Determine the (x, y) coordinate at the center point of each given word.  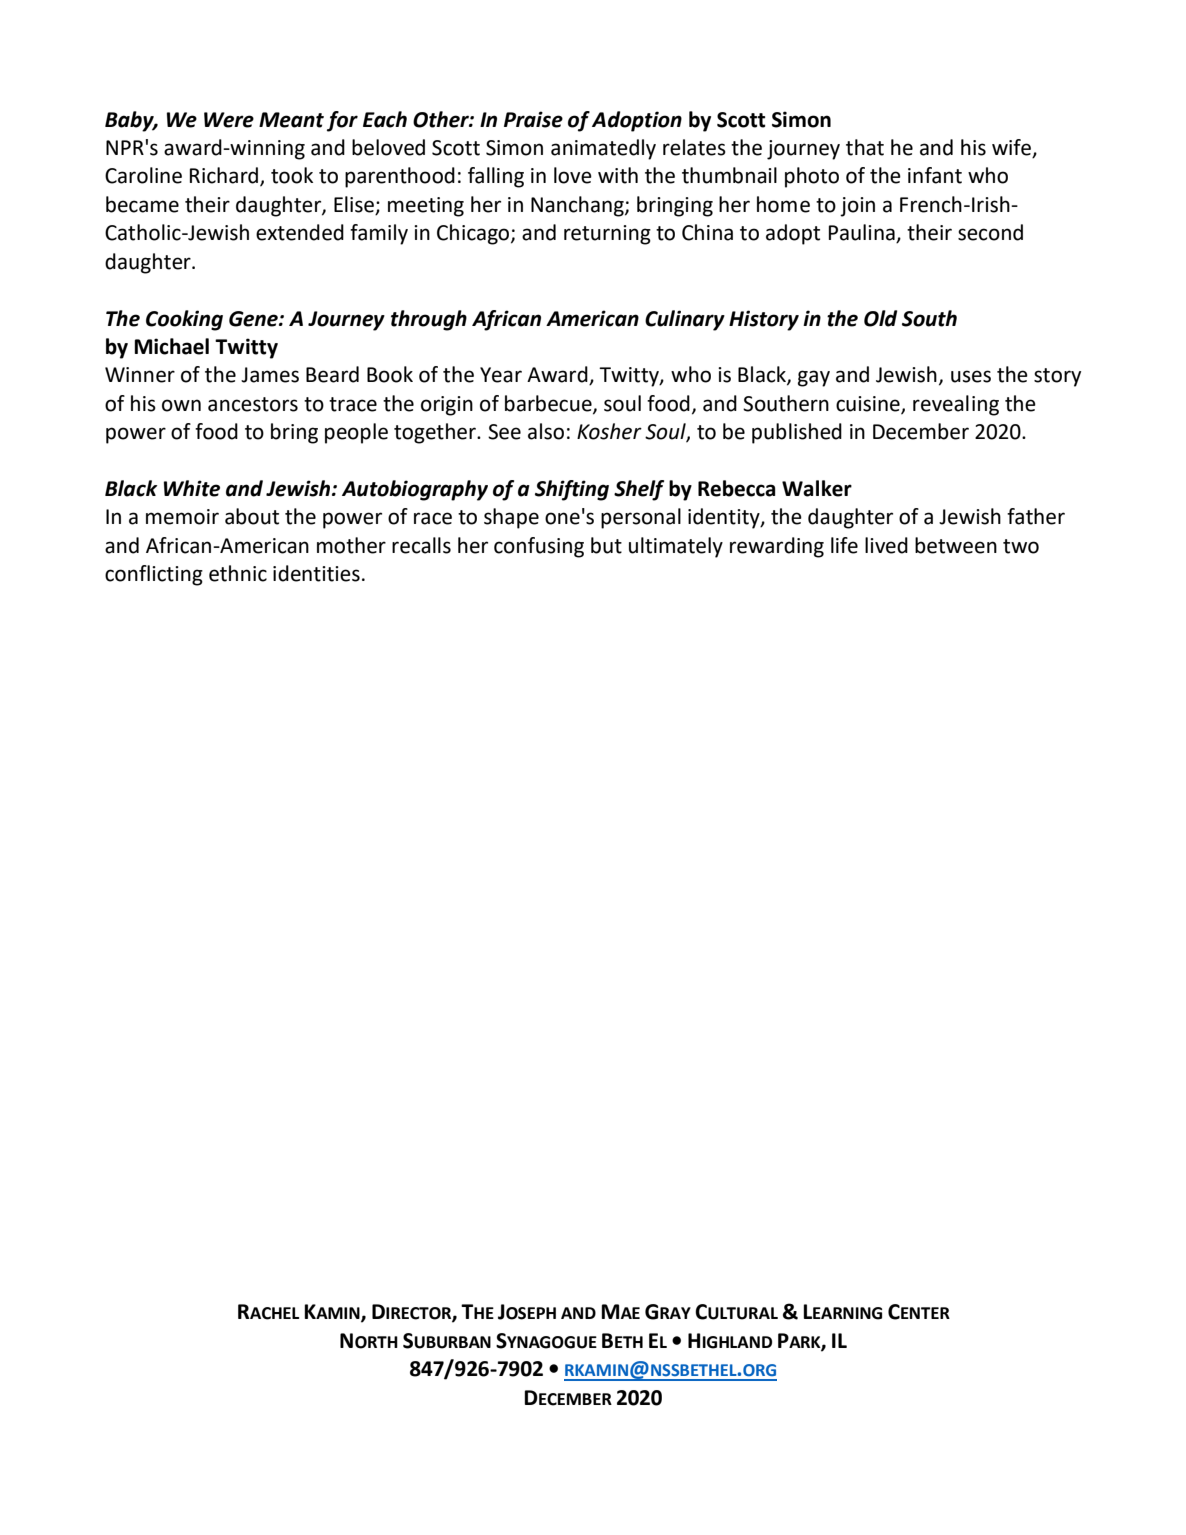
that (865, 147)
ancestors (253, 404)
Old (880, 318)
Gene (254, 319)
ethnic (238, 573)
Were (229, 120)
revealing (956, 405)
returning (607, 235)
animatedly (603, 149)
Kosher (609, 431)
